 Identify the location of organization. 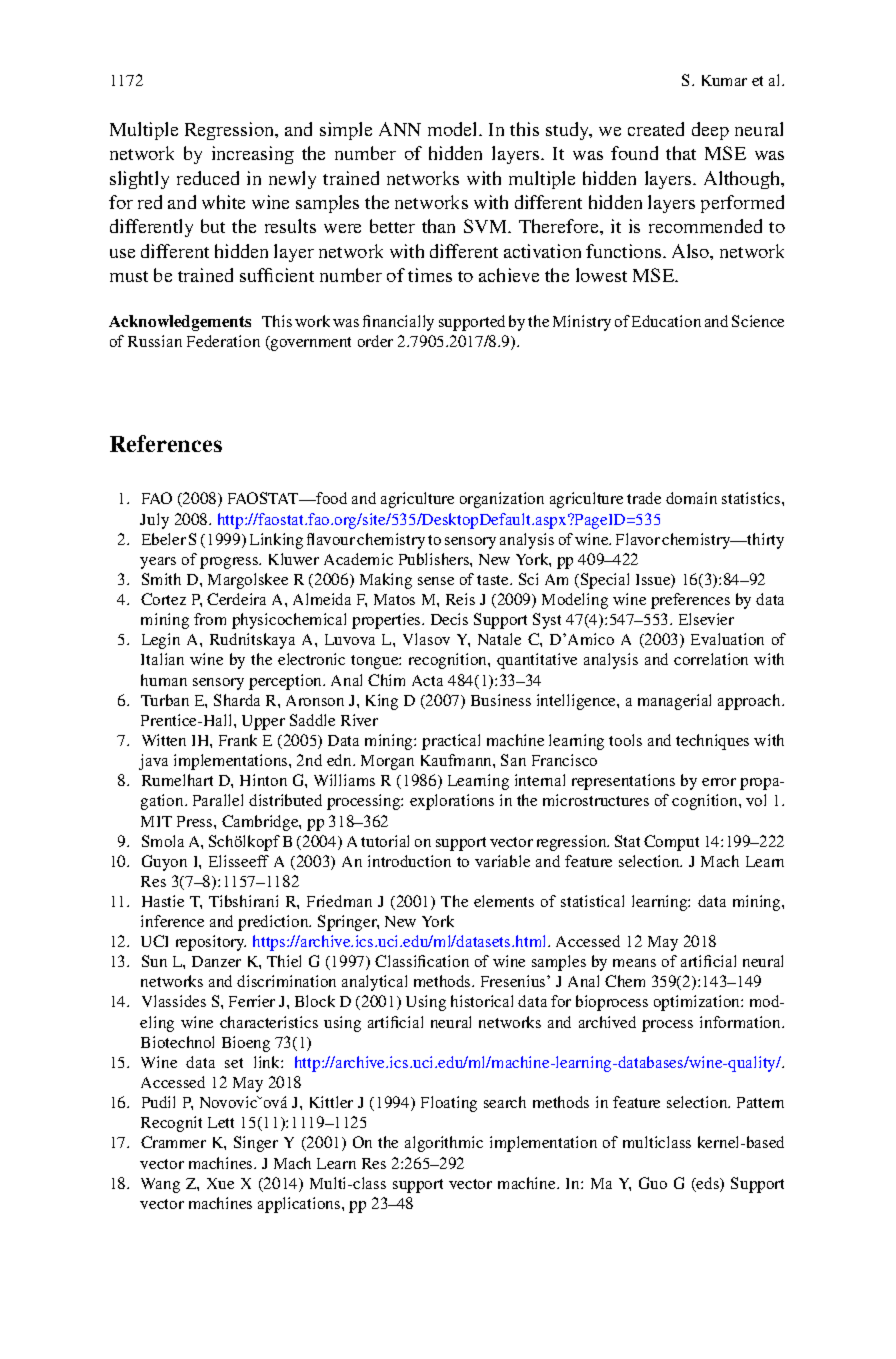
(502, 500).
